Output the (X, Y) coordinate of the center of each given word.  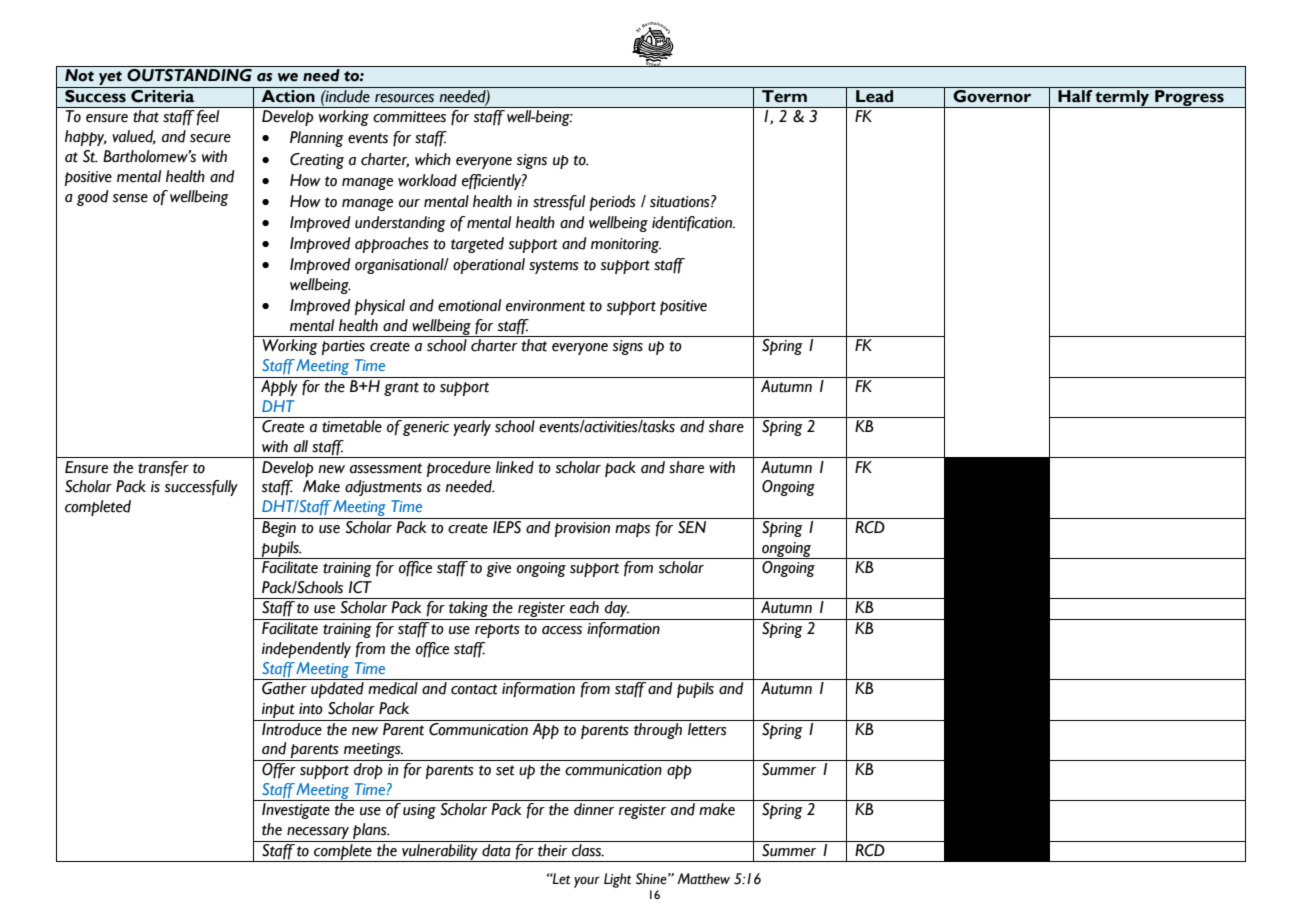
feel (208, 117)
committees (409, 117)
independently (306, 650)
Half (1075, 95)
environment (545, 306)
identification (693, 223)
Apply (279, 388)
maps (632, 530)
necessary (318, 834)
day (616, 610)
